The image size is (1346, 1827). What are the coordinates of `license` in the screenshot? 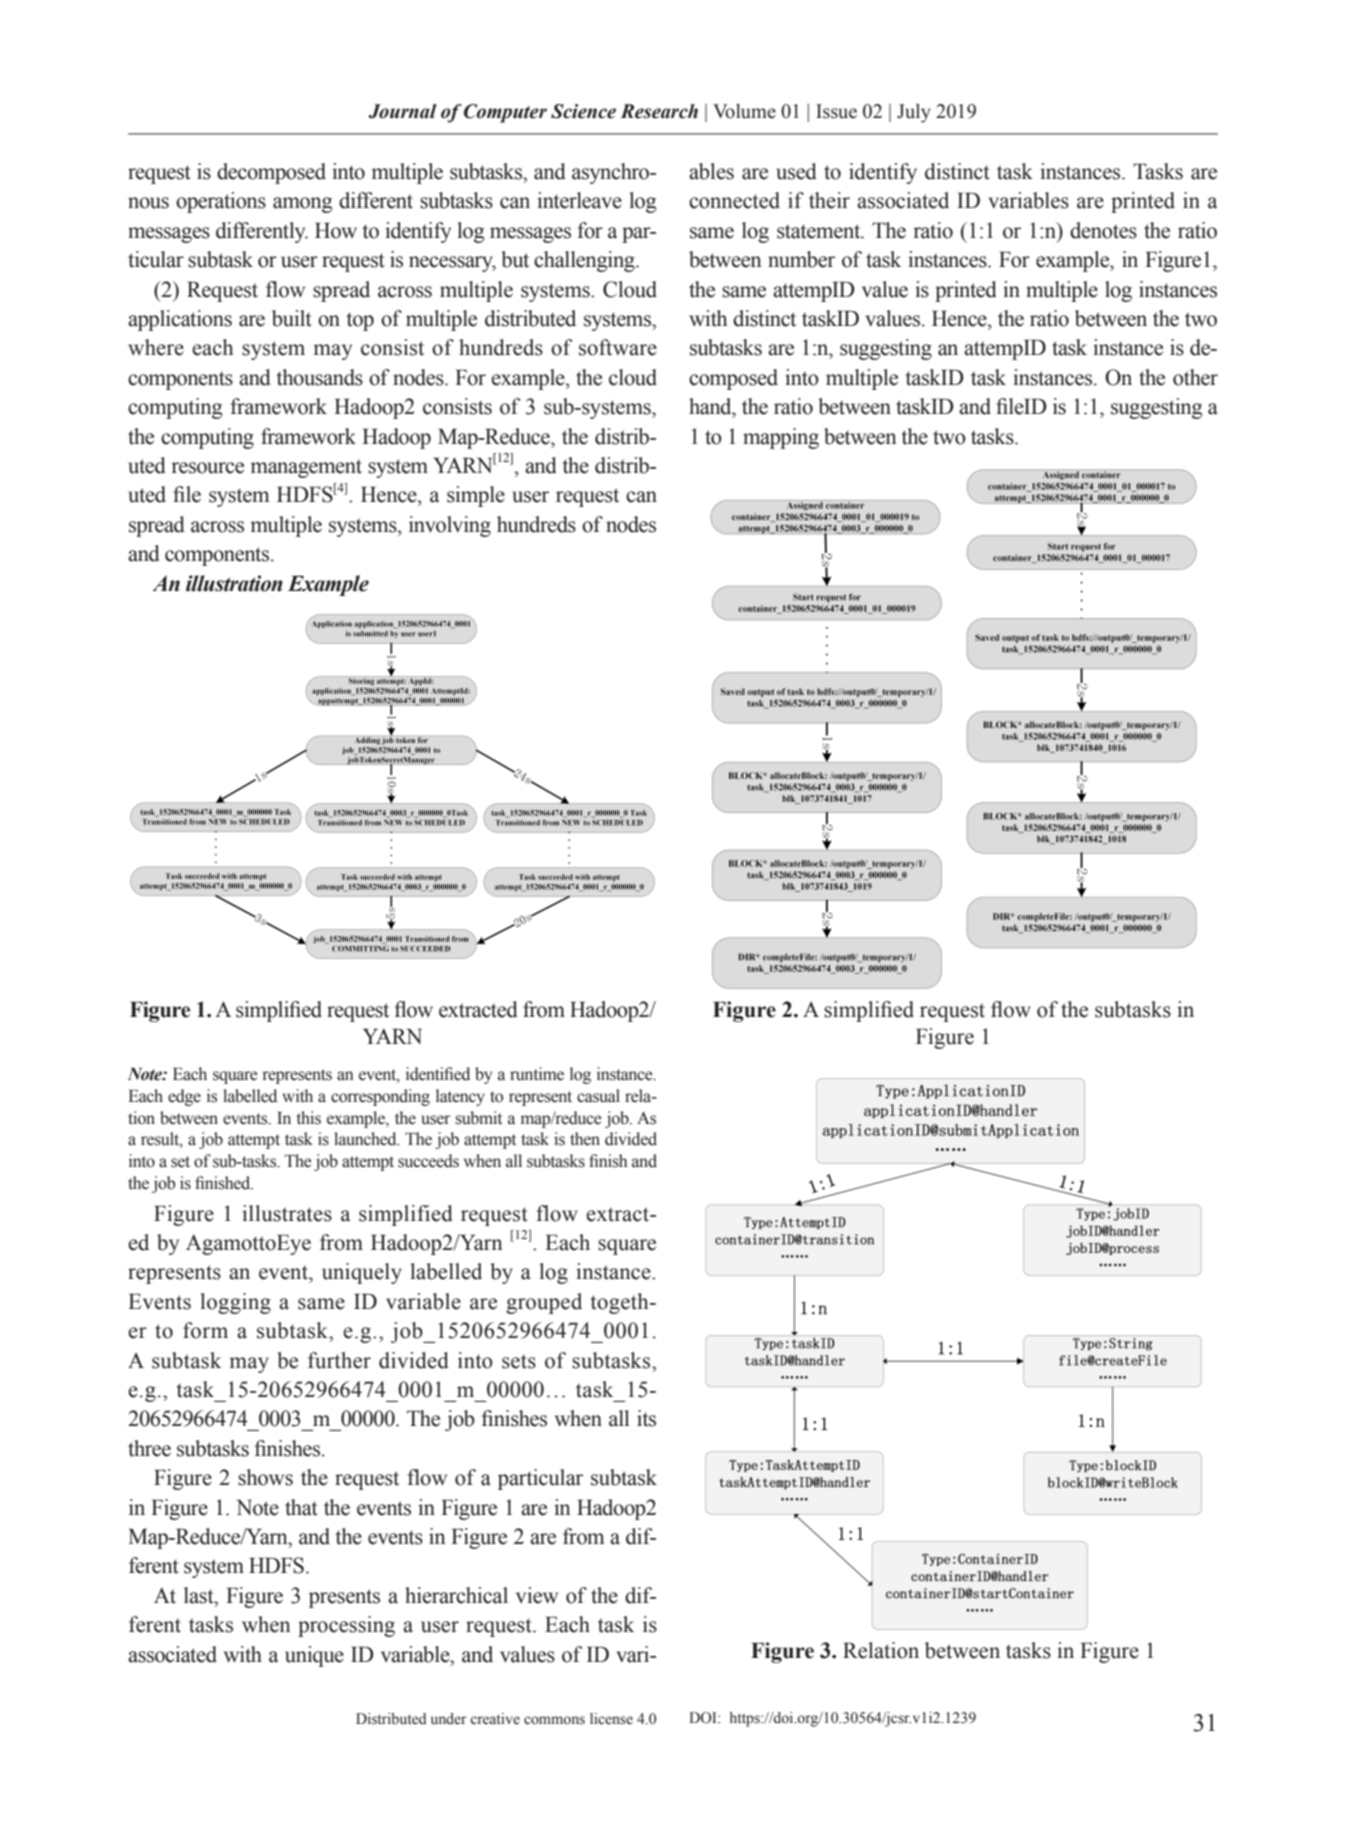 It's located at (611, 1719).
